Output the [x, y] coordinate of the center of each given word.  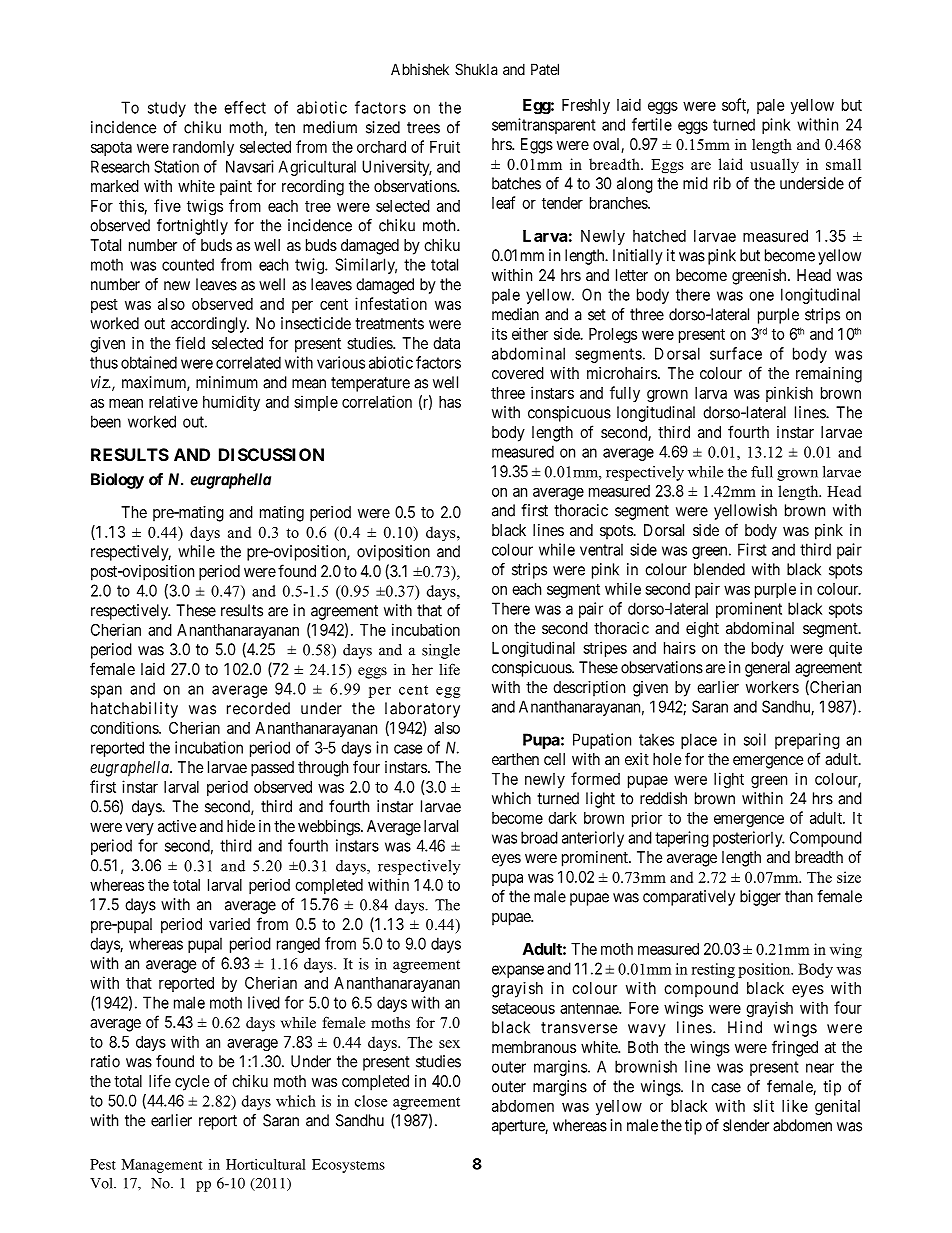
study [167, 109]
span [106, 691]
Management [162, 1166]
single [441, 651]
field [190, 342]
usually [774, 166]
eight [702, 630]
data [446, 343]
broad [539, 837]
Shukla [476, 69]
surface [736, 353]
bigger [760, 898]
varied [229, 924]
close [371, 1101]
